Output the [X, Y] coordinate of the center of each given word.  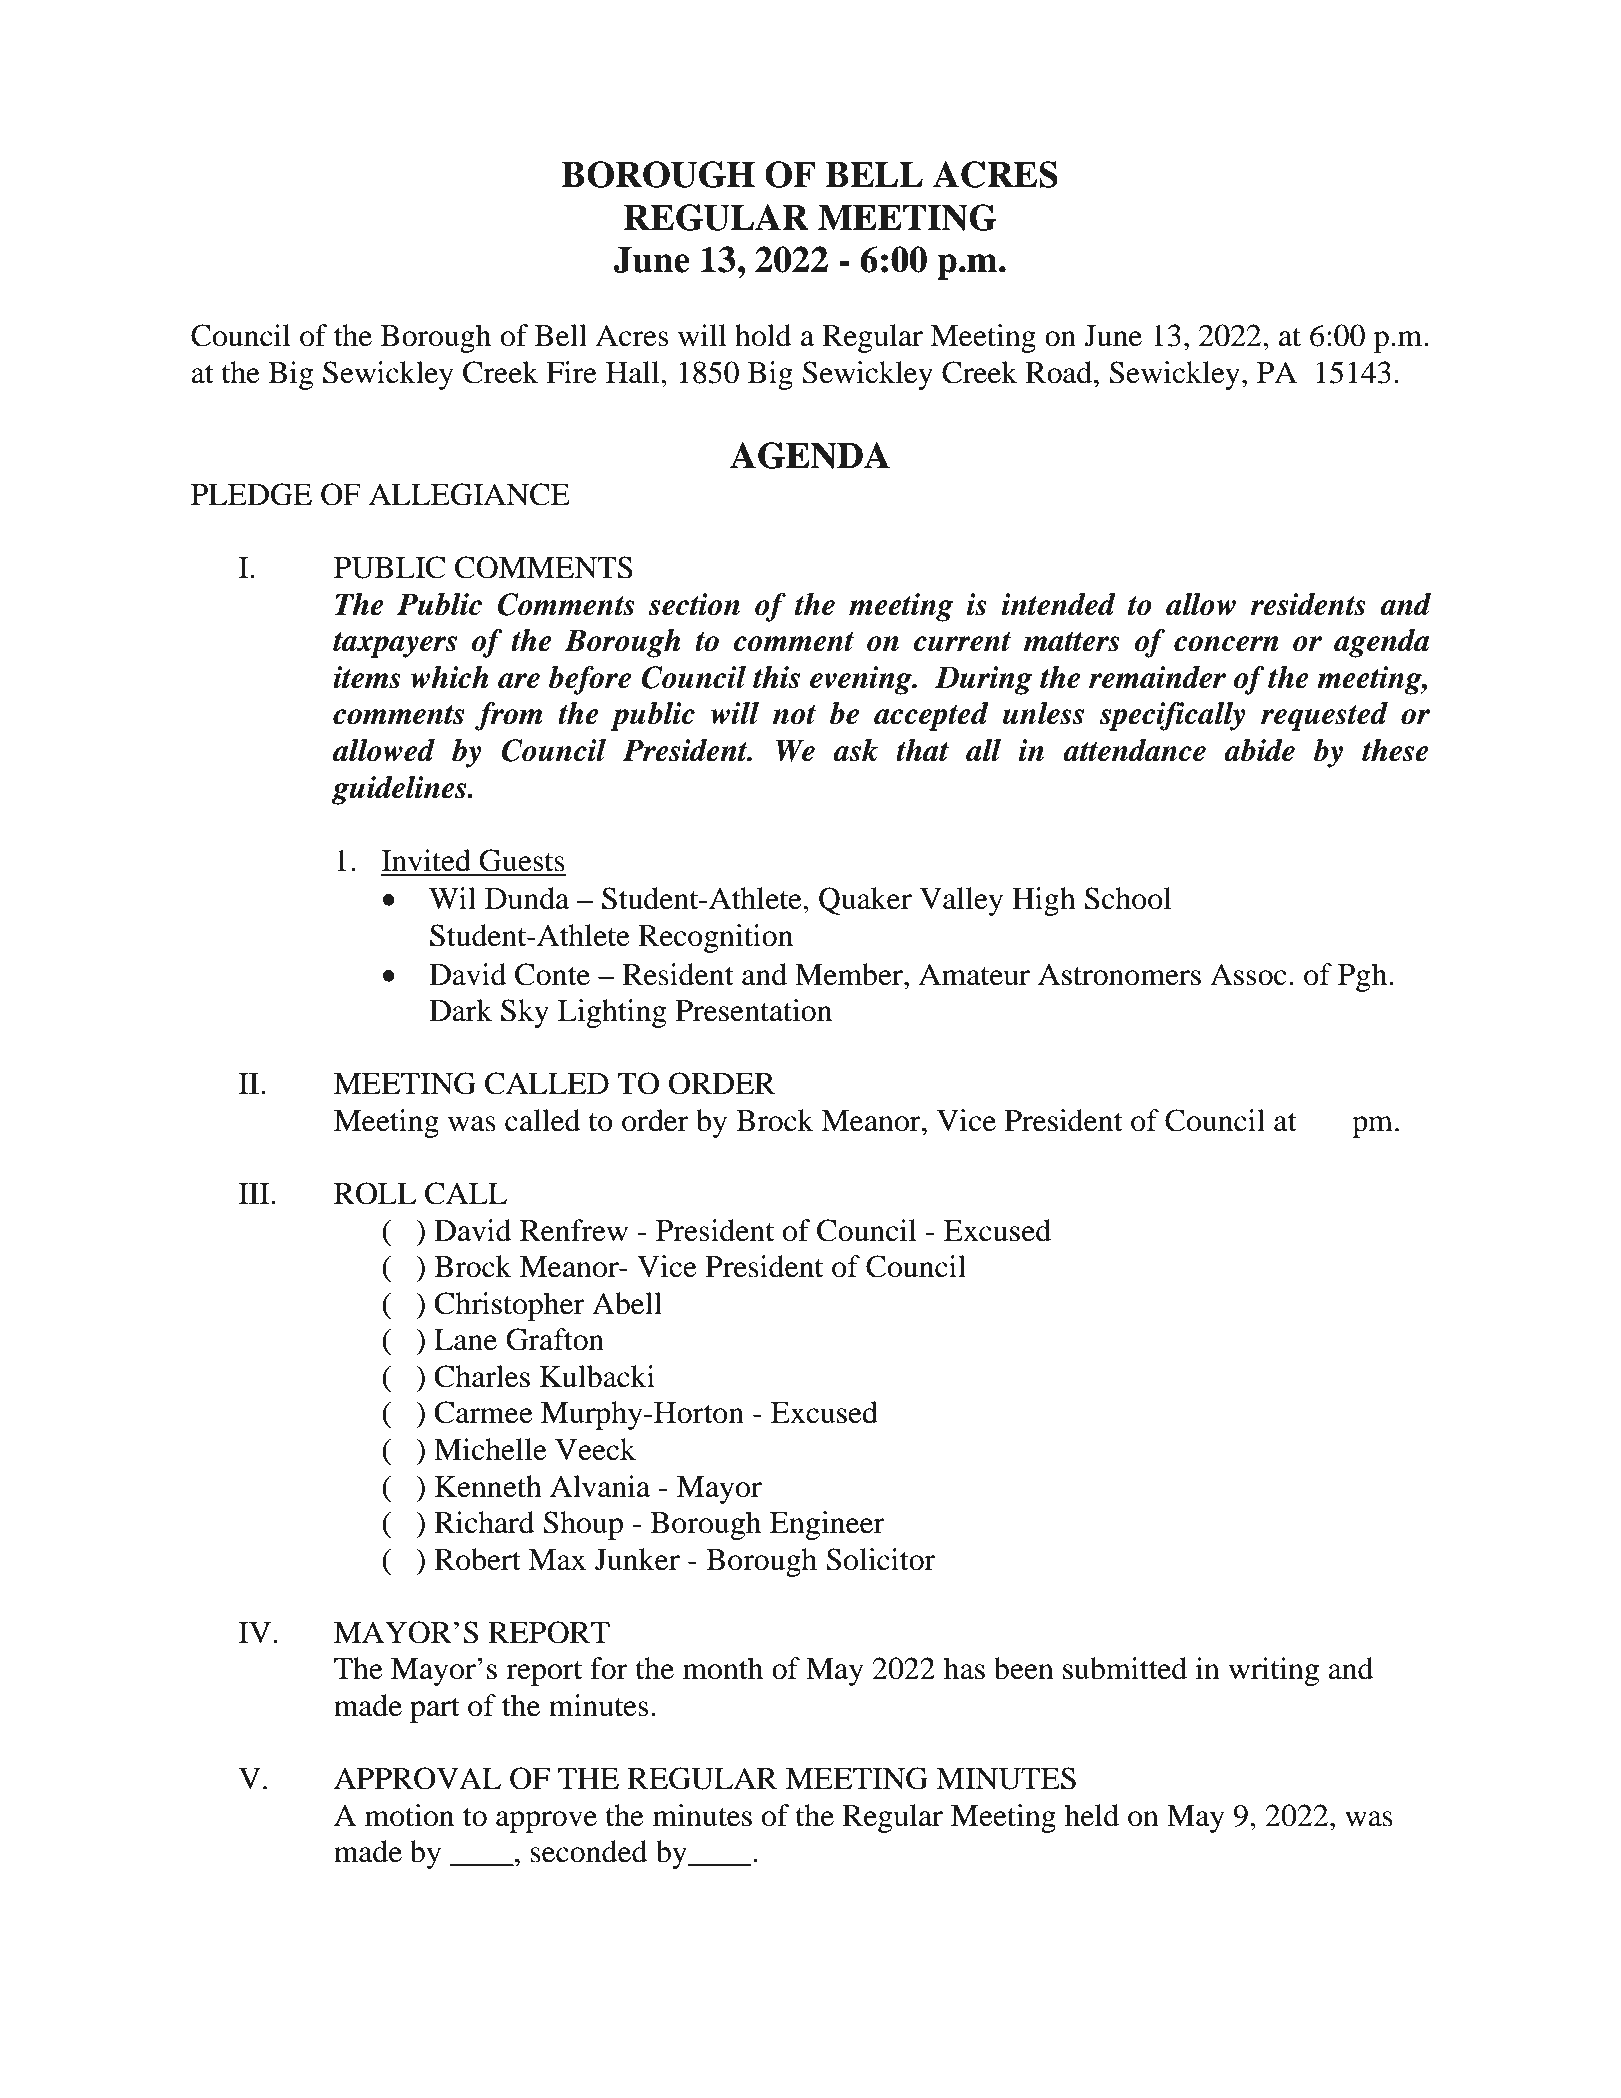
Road [1060, 372]
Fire [571, 372]
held [1092, 1815]
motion [409, 1815]
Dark [461, 1010]
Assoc [1248, 974]
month [723, 1668]
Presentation [754, 1010]
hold [763, 335]
